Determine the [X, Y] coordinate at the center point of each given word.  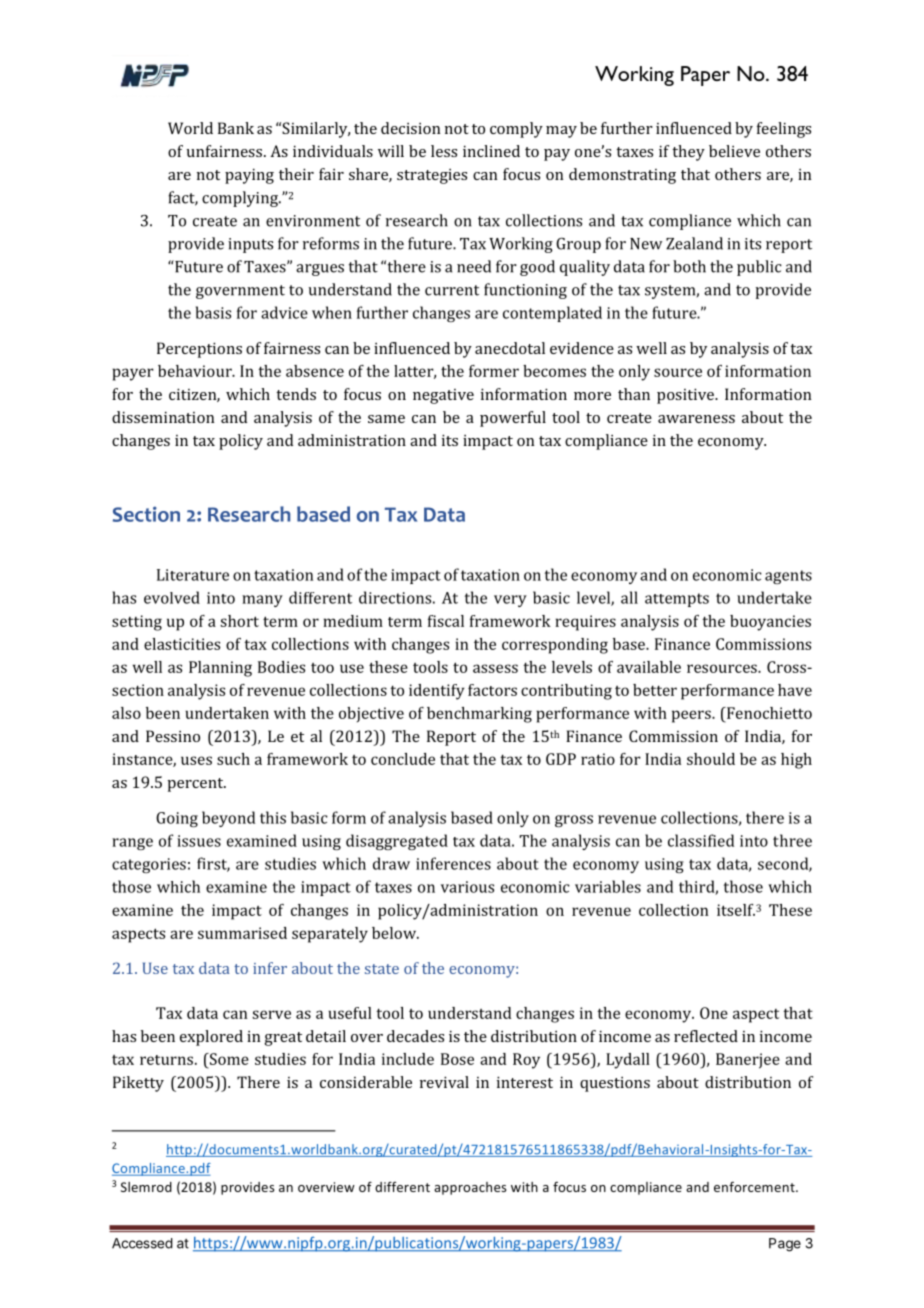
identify [437, 692]
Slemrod [146, 1187]
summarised [242, 933]
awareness [696, 419]
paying [249, 176]
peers [692, 716]
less [444, 151]
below [395, 933]
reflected [706, 1036]
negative [443, 396]
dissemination [163, 417]
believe [734, 151]
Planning [220, 669]
